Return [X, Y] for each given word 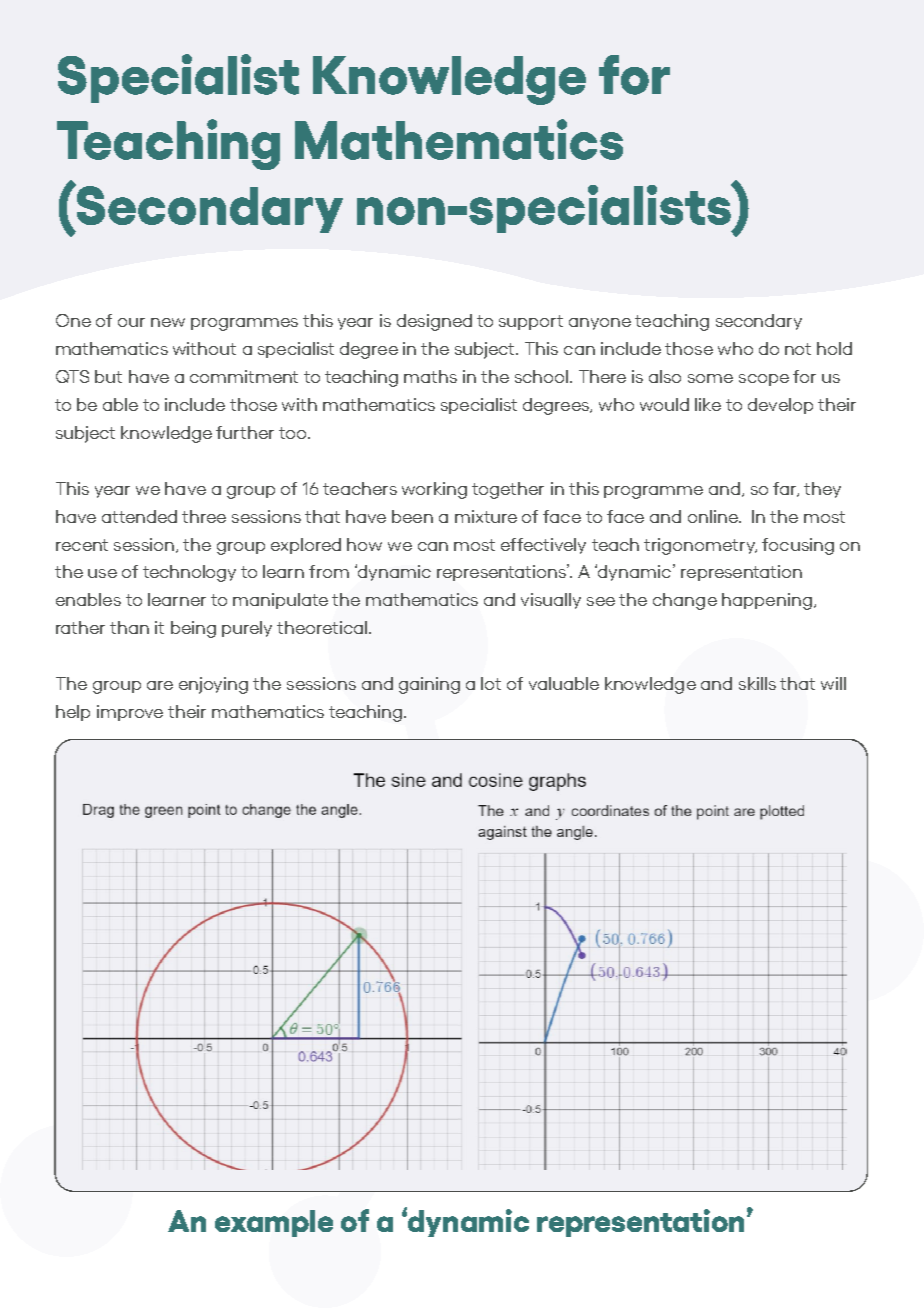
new [168, 322]
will [833, 683]
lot [491, 683]
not [798, 349]
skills [757, 683]
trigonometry [700, 546]
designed [434, 322]
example [274, 1223]
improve [130, 713]
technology [189, 573]
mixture [486, 516]
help [73, 713]
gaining [429, 685]
